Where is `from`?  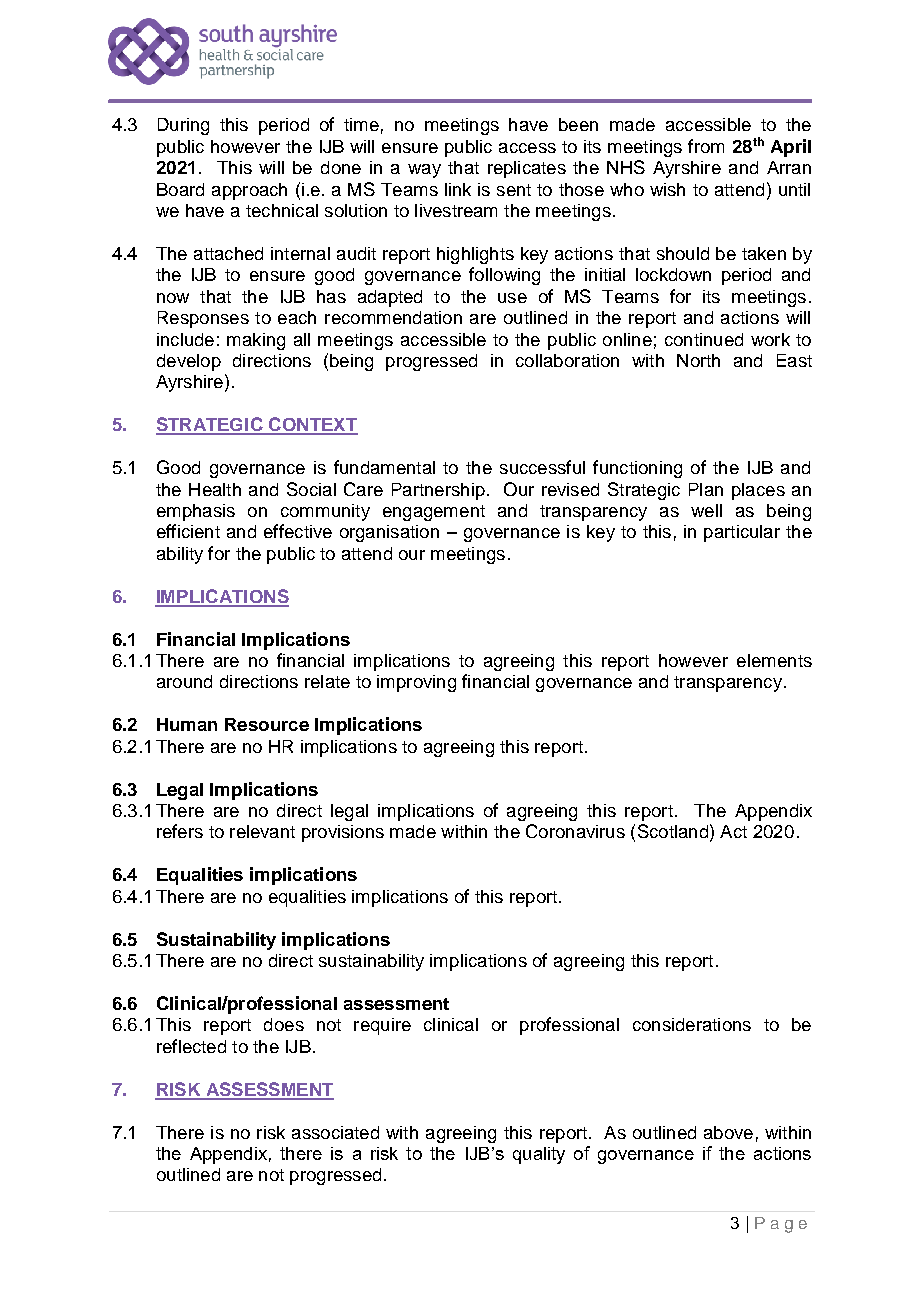
from is located at coordinates (706, 146).
